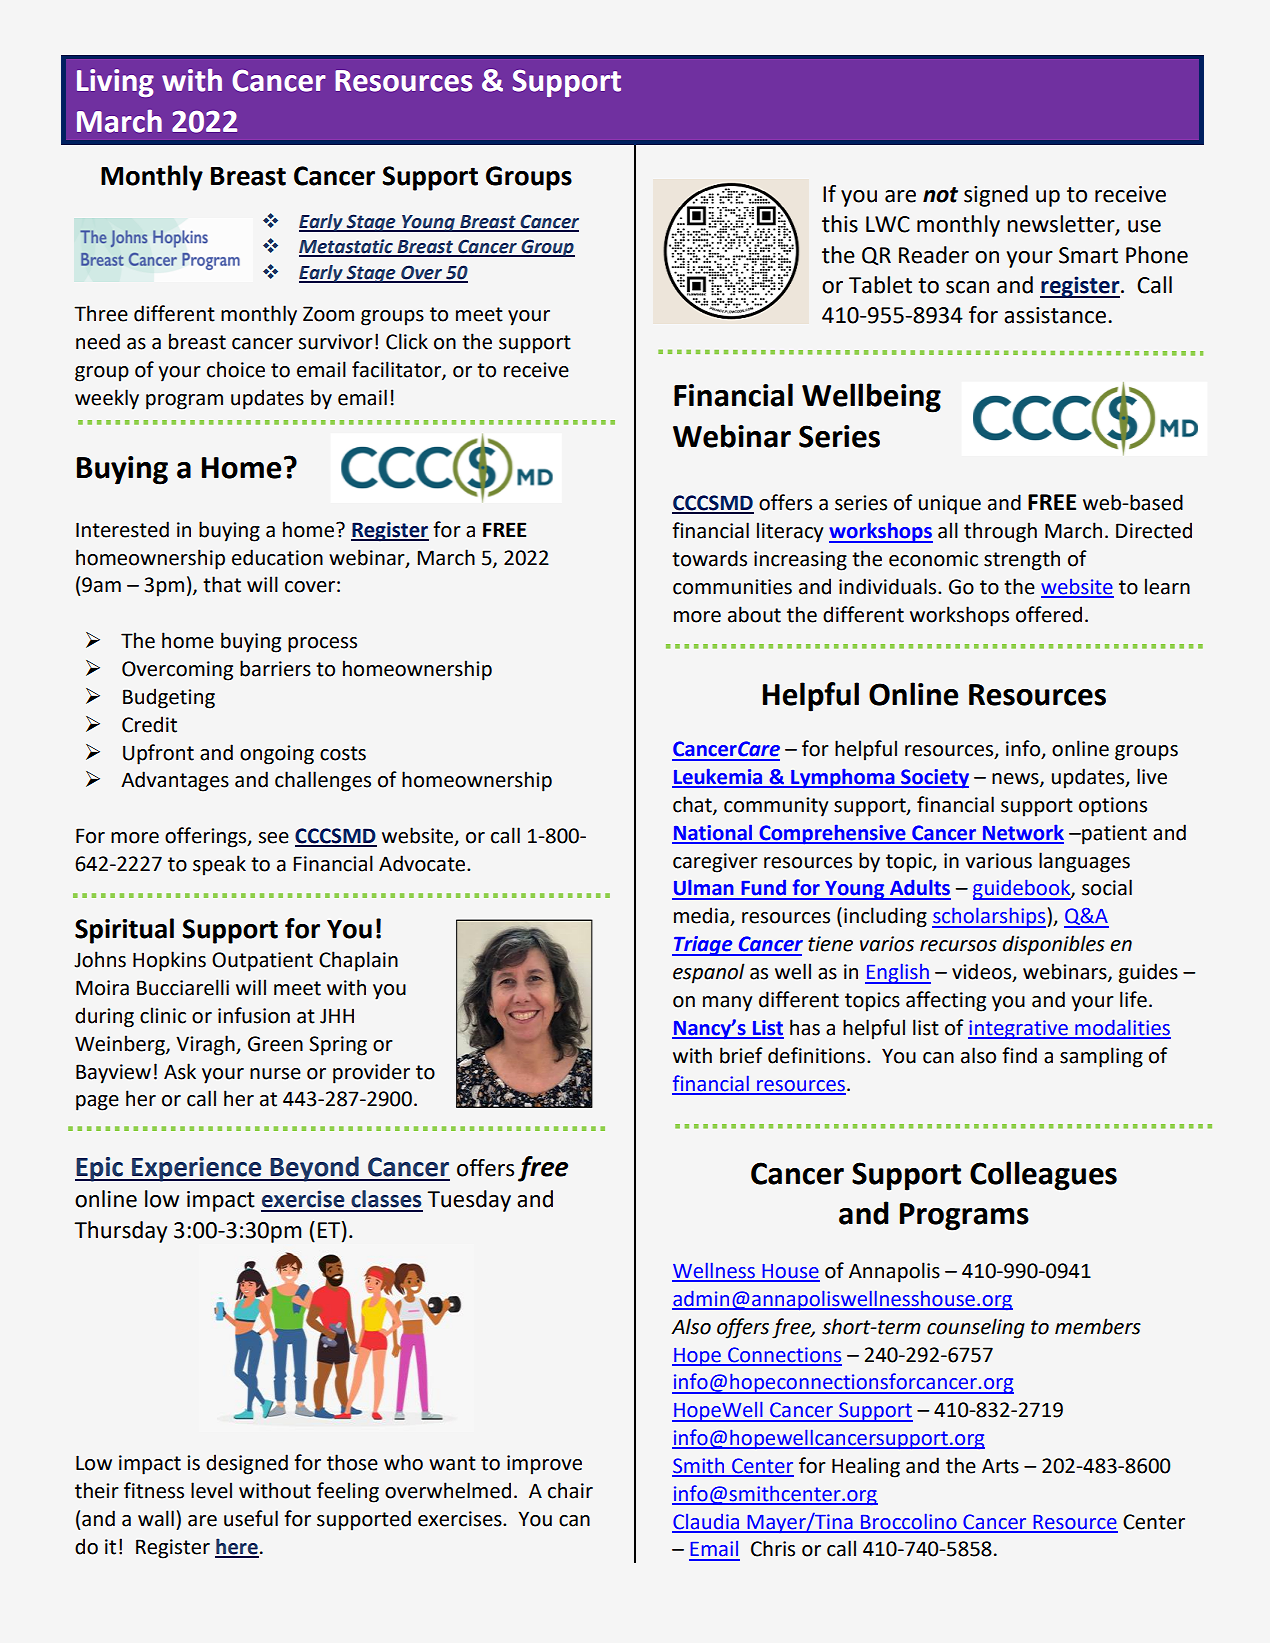 The width and height of the screenshot is (1270, 1643). What do you see at coordinates (741, 1055) in the screenshot?
I see `brief` at bounding box center [741, 1055].
